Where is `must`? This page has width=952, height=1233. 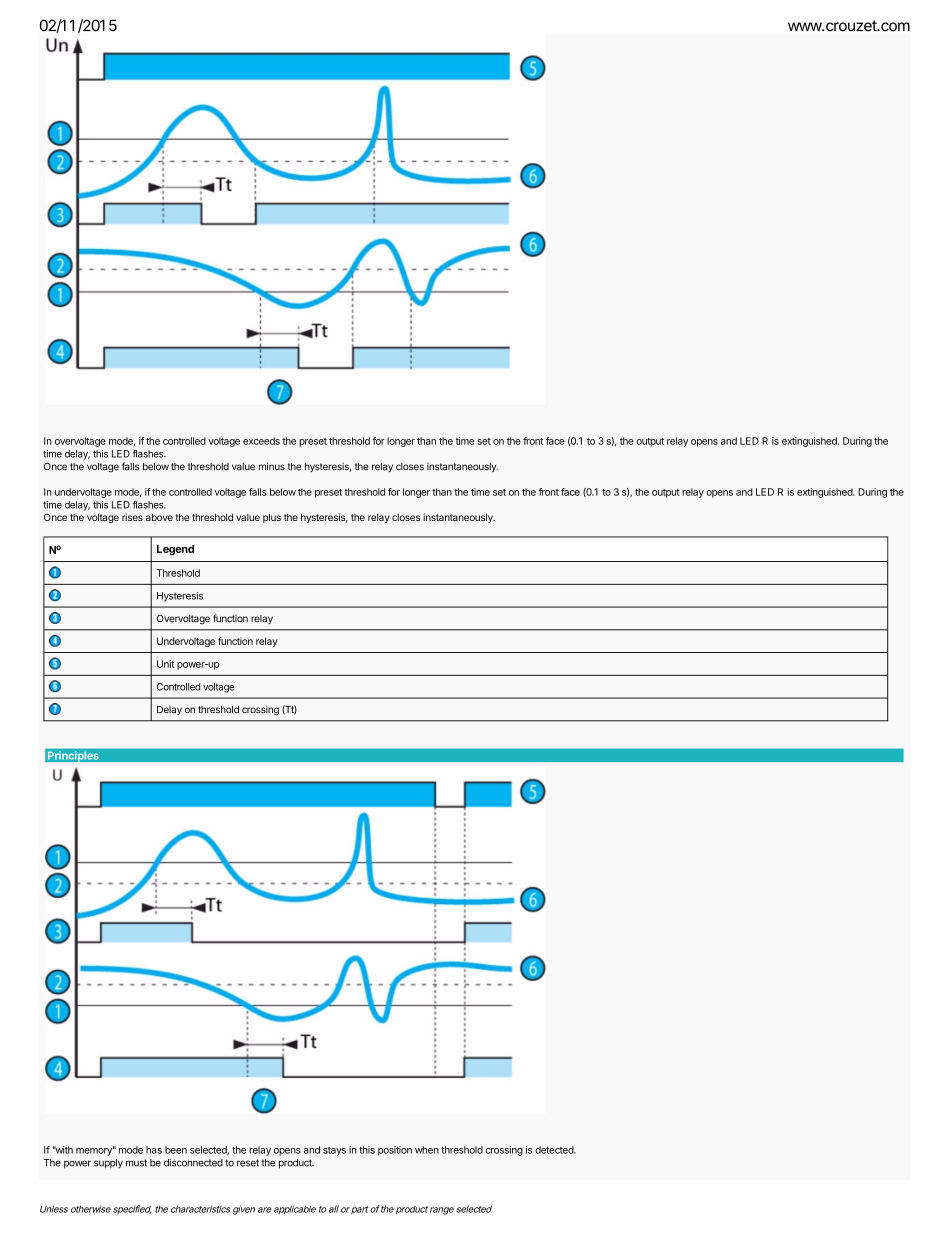
must is located at coordinates (136, 1163).
